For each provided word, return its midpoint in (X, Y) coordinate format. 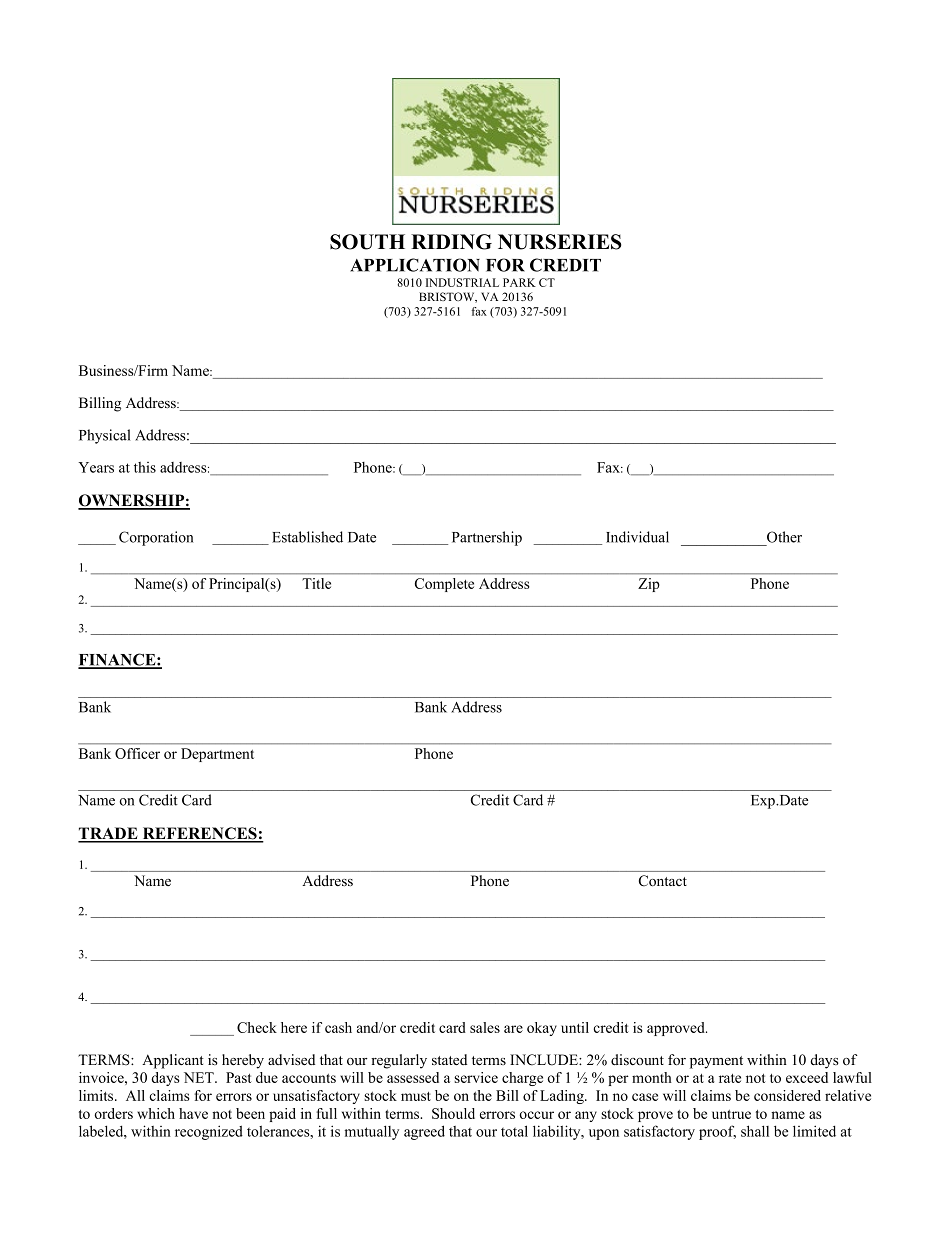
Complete (444, 585)
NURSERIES (559, 242)
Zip (649, 585)
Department (217, 755)
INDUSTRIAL (462, 282)
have (193, 1113)
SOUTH (367, 242)
